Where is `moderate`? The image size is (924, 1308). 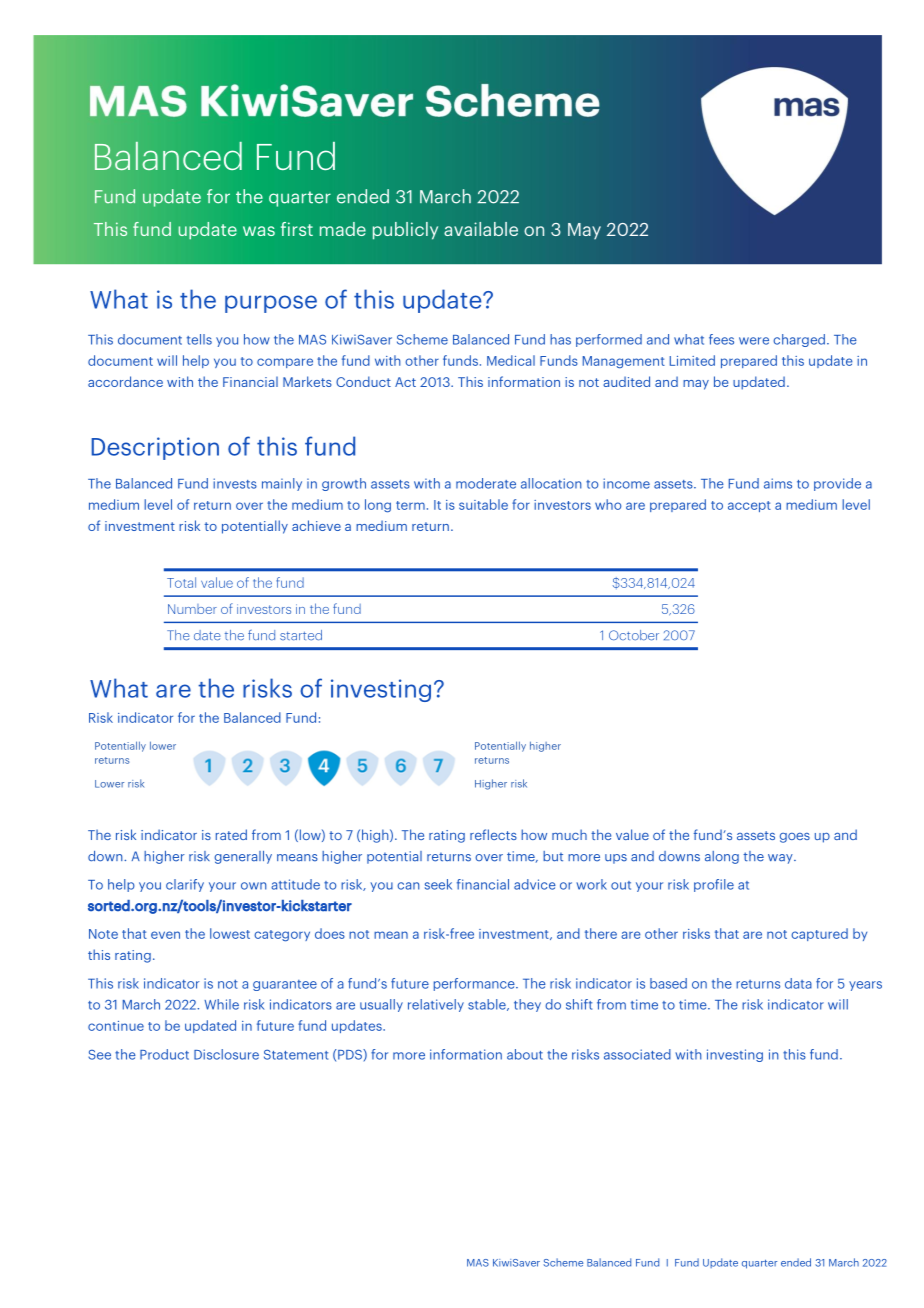
moderate is located at coordinates (486, 483).
